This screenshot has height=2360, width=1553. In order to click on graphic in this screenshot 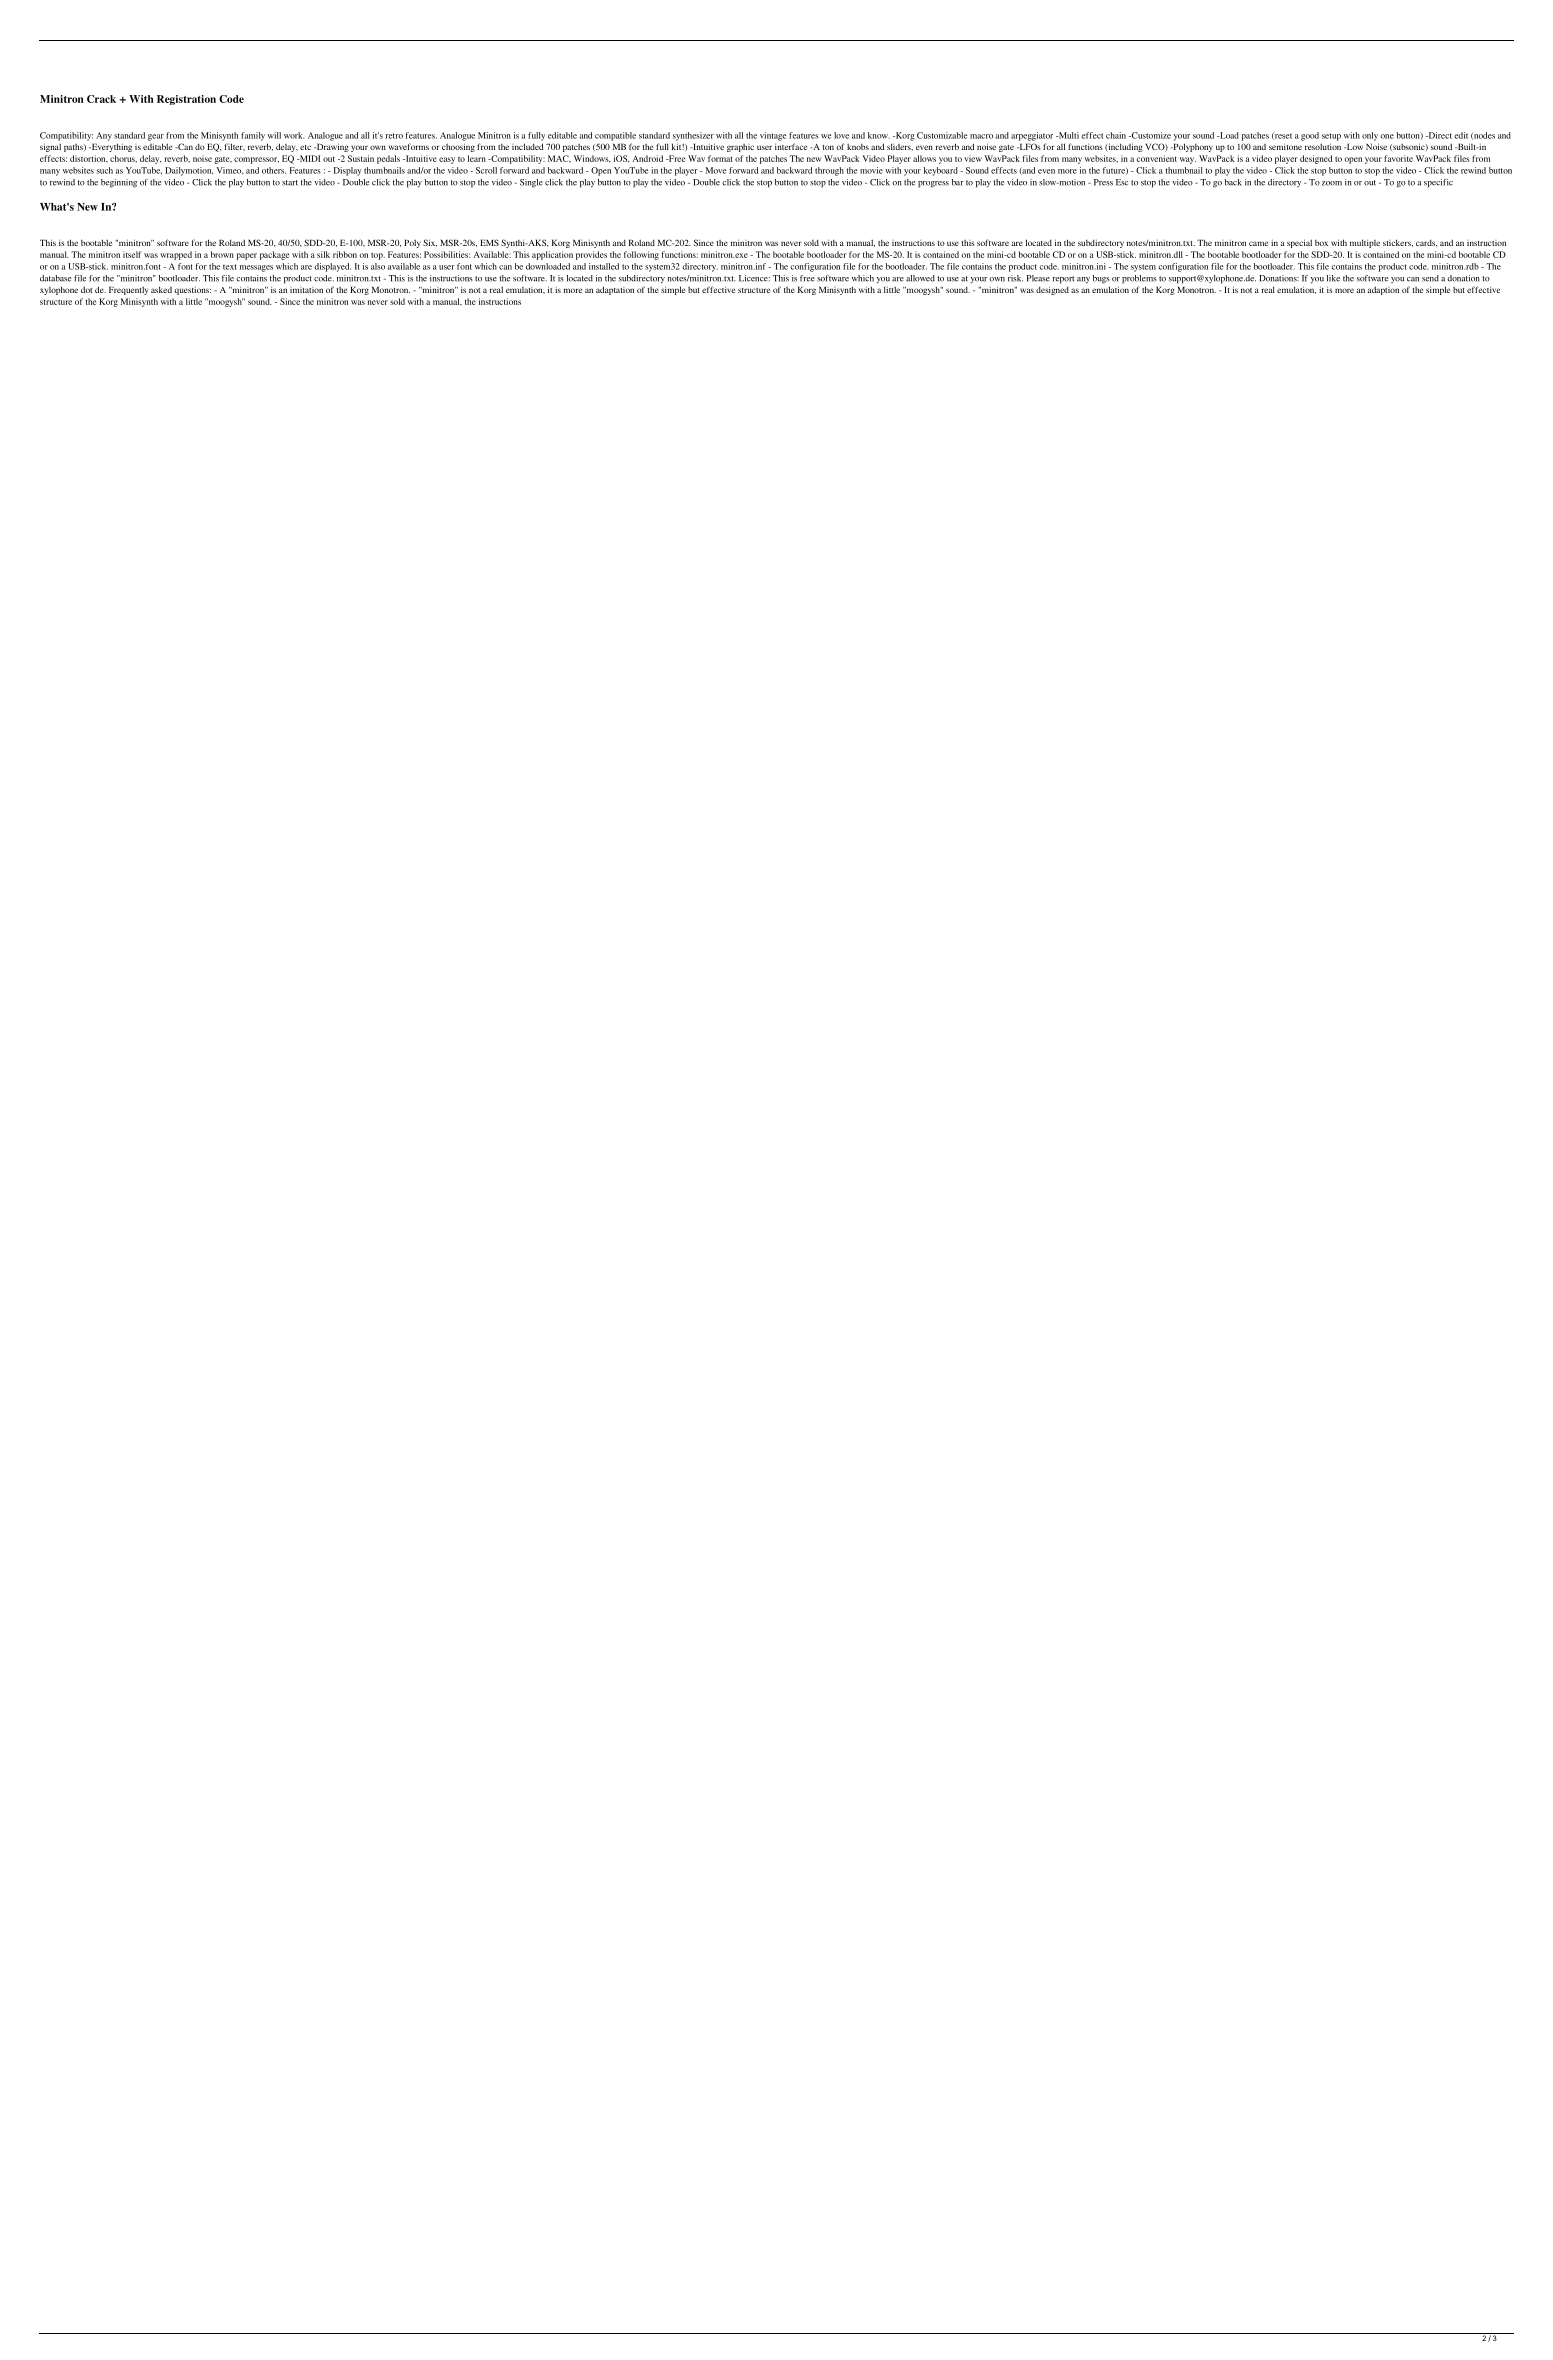, I will do `click(740, 148)`.
